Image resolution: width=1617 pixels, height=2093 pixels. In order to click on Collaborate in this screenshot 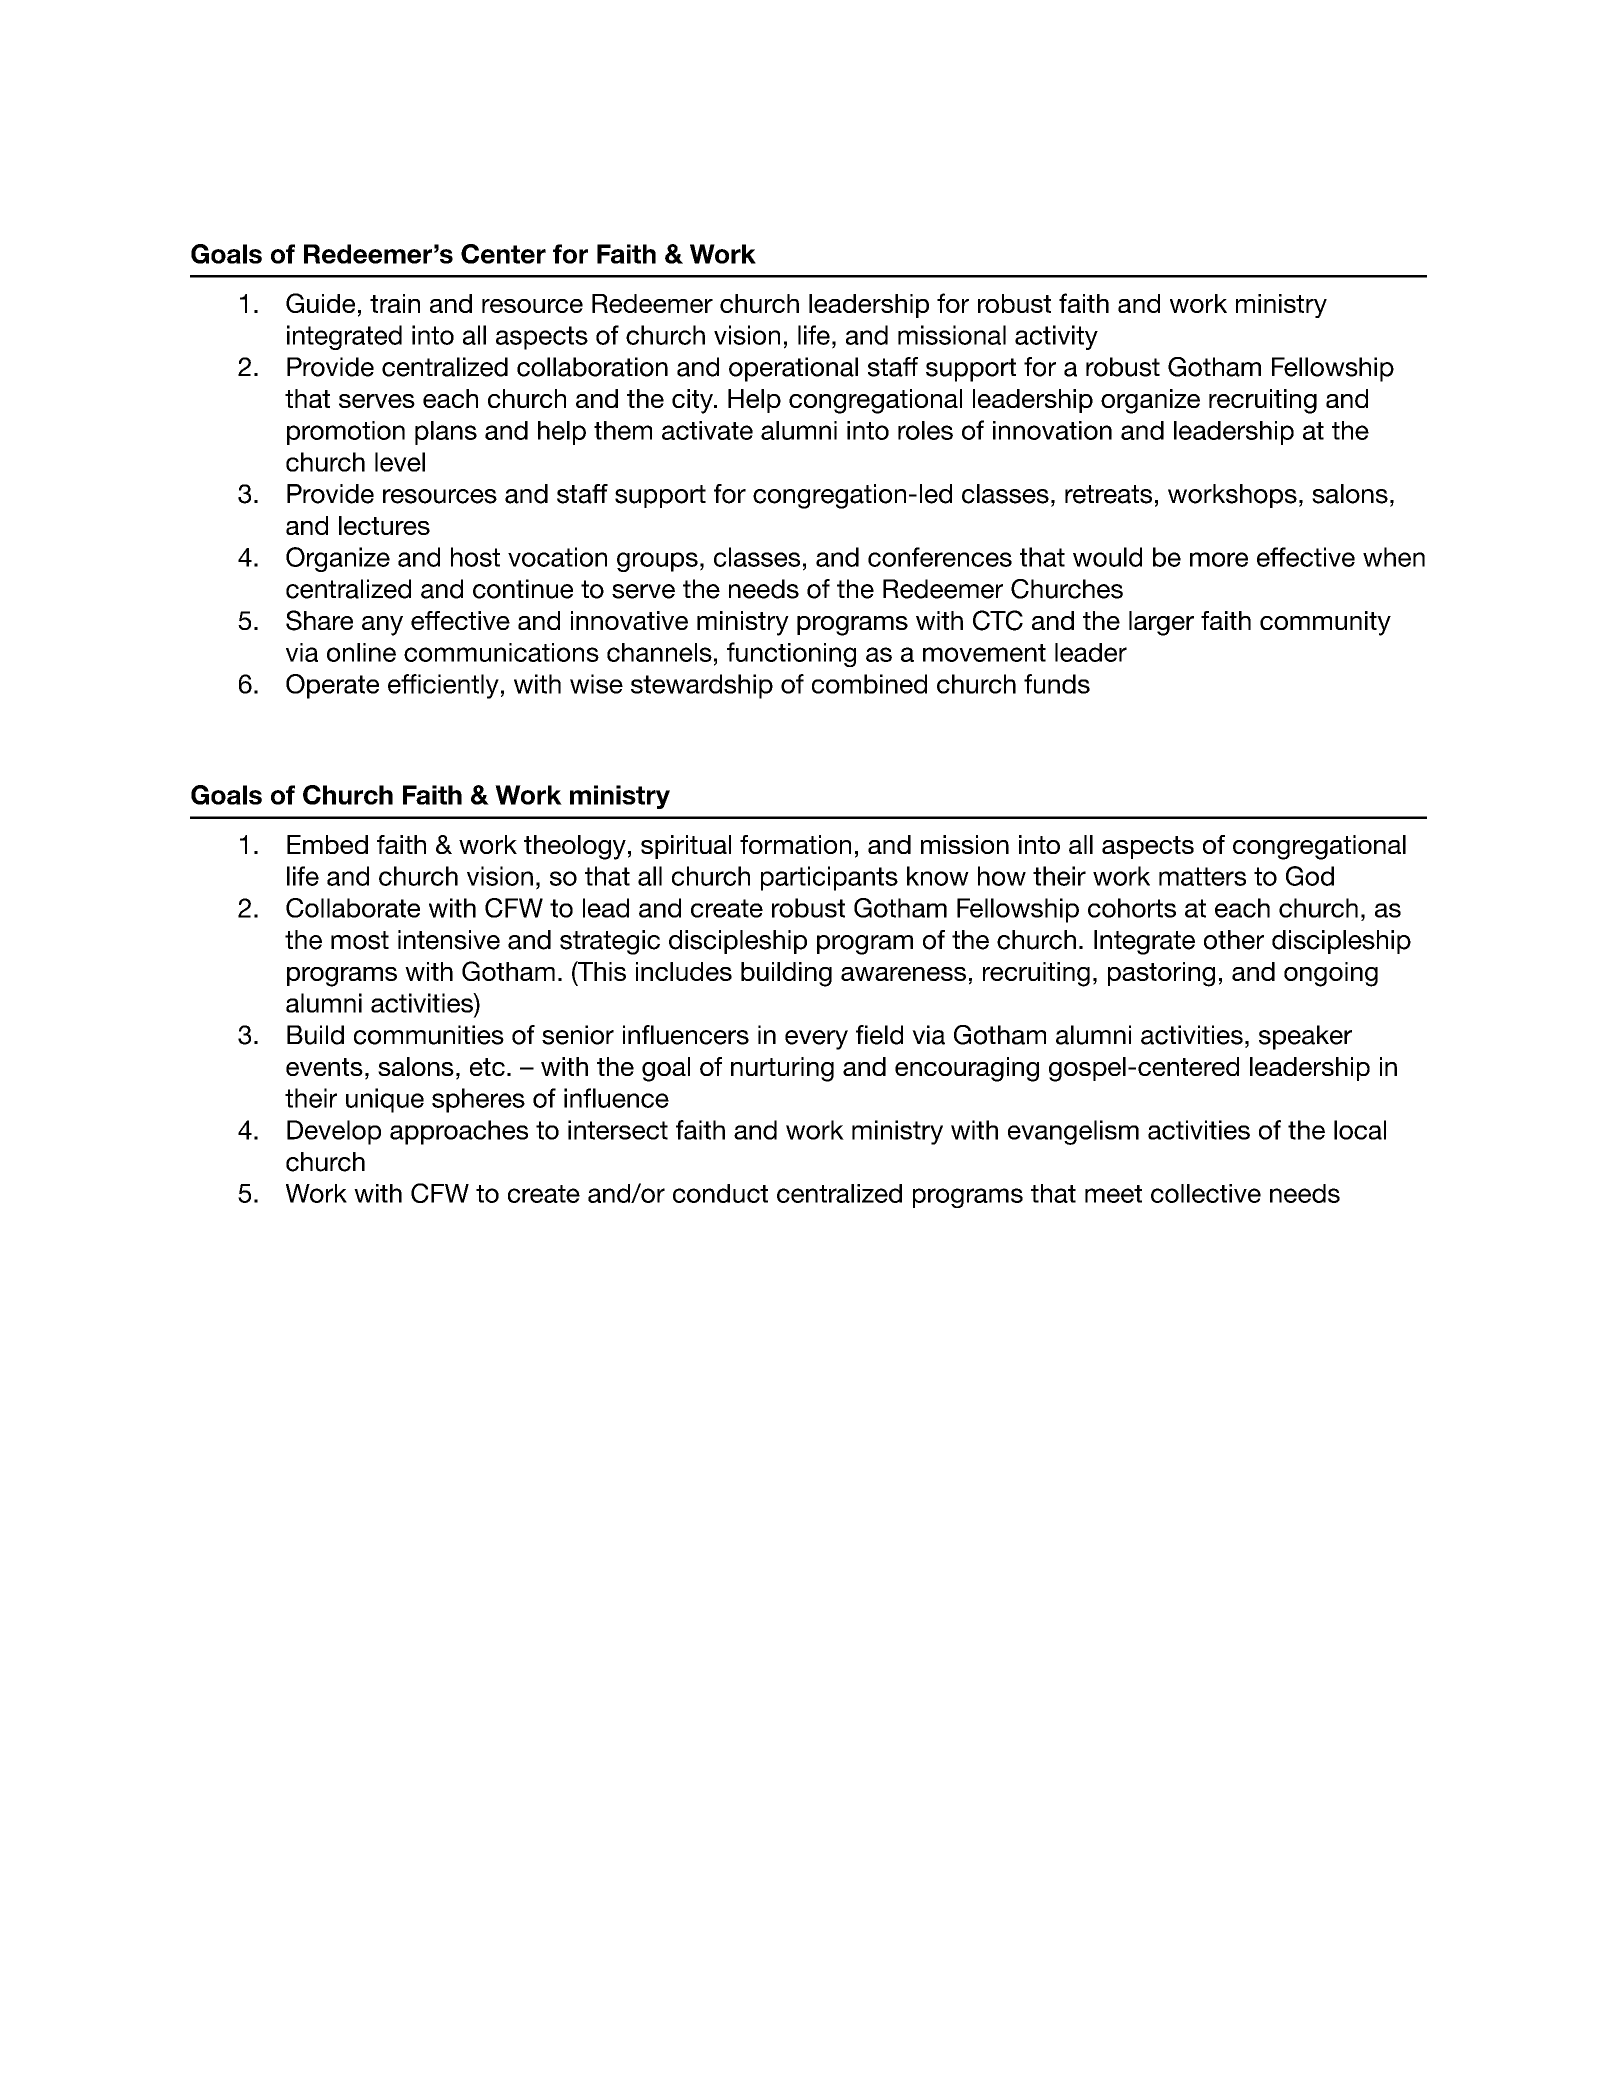, I will do `click(353, 908)`.
